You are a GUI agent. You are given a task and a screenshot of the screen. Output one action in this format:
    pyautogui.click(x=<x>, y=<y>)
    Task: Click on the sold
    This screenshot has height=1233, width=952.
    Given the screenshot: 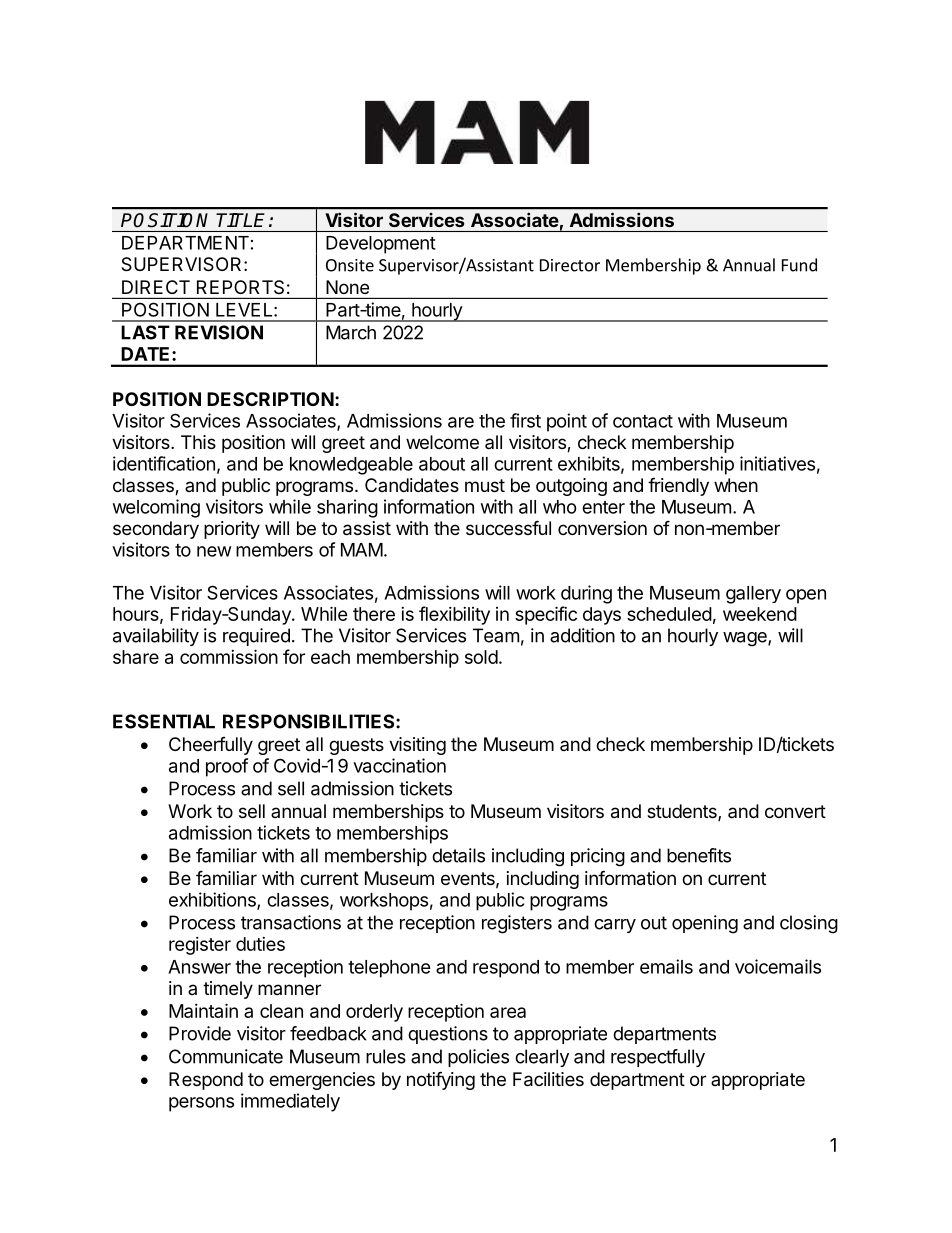 What is the action you would take?
    pyautogui.click(x=481, y=657)
